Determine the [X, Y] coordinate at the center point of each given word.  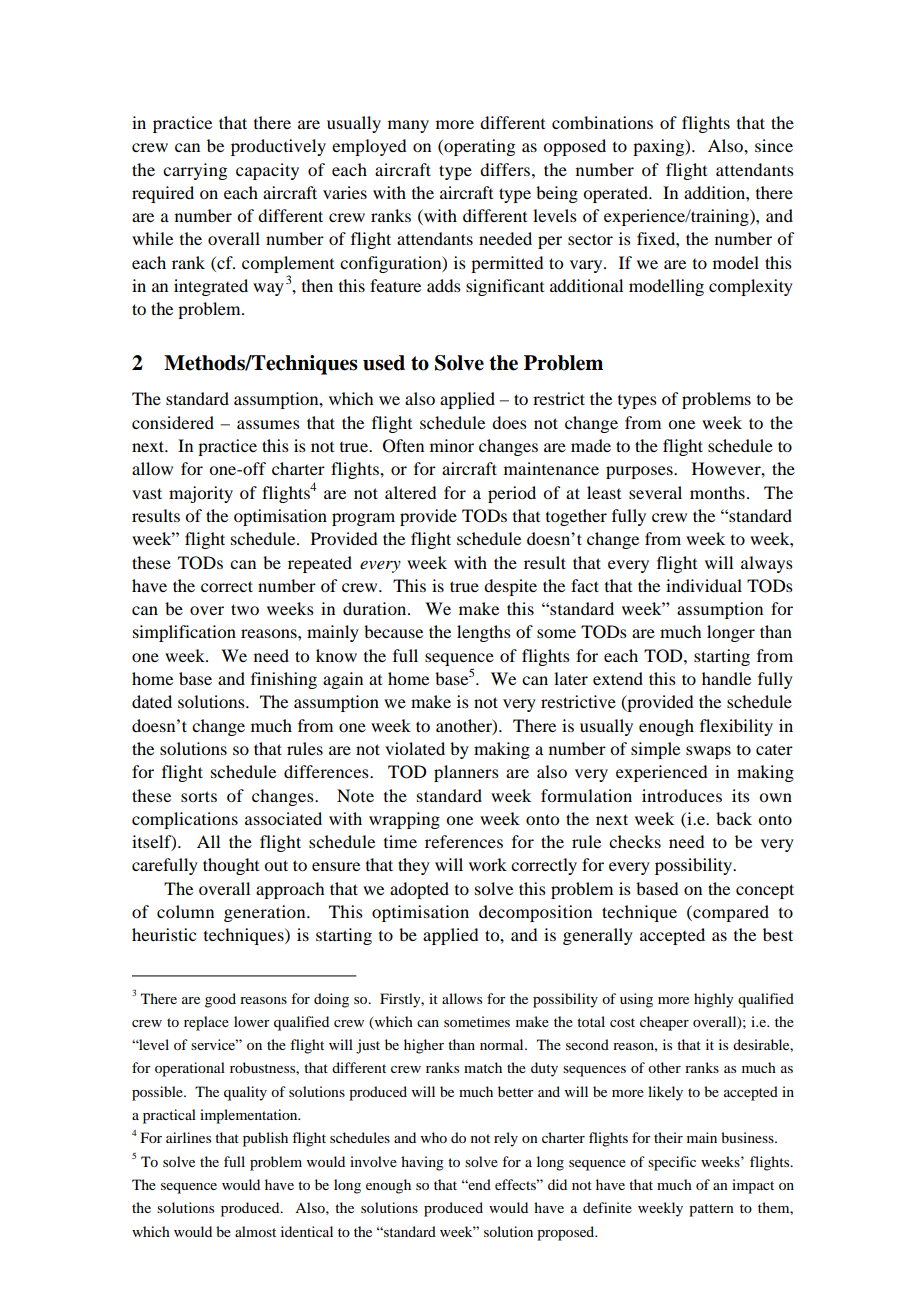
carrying [195, 171]
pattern [711, 1210]
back [734, 818]
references [464, 841]
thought [231, 866]
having [422, 1163]
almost [255, 1231]
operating [478, 147]
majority [201, 494]
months [717, 492]
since [774, 145]
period [512, 494]
